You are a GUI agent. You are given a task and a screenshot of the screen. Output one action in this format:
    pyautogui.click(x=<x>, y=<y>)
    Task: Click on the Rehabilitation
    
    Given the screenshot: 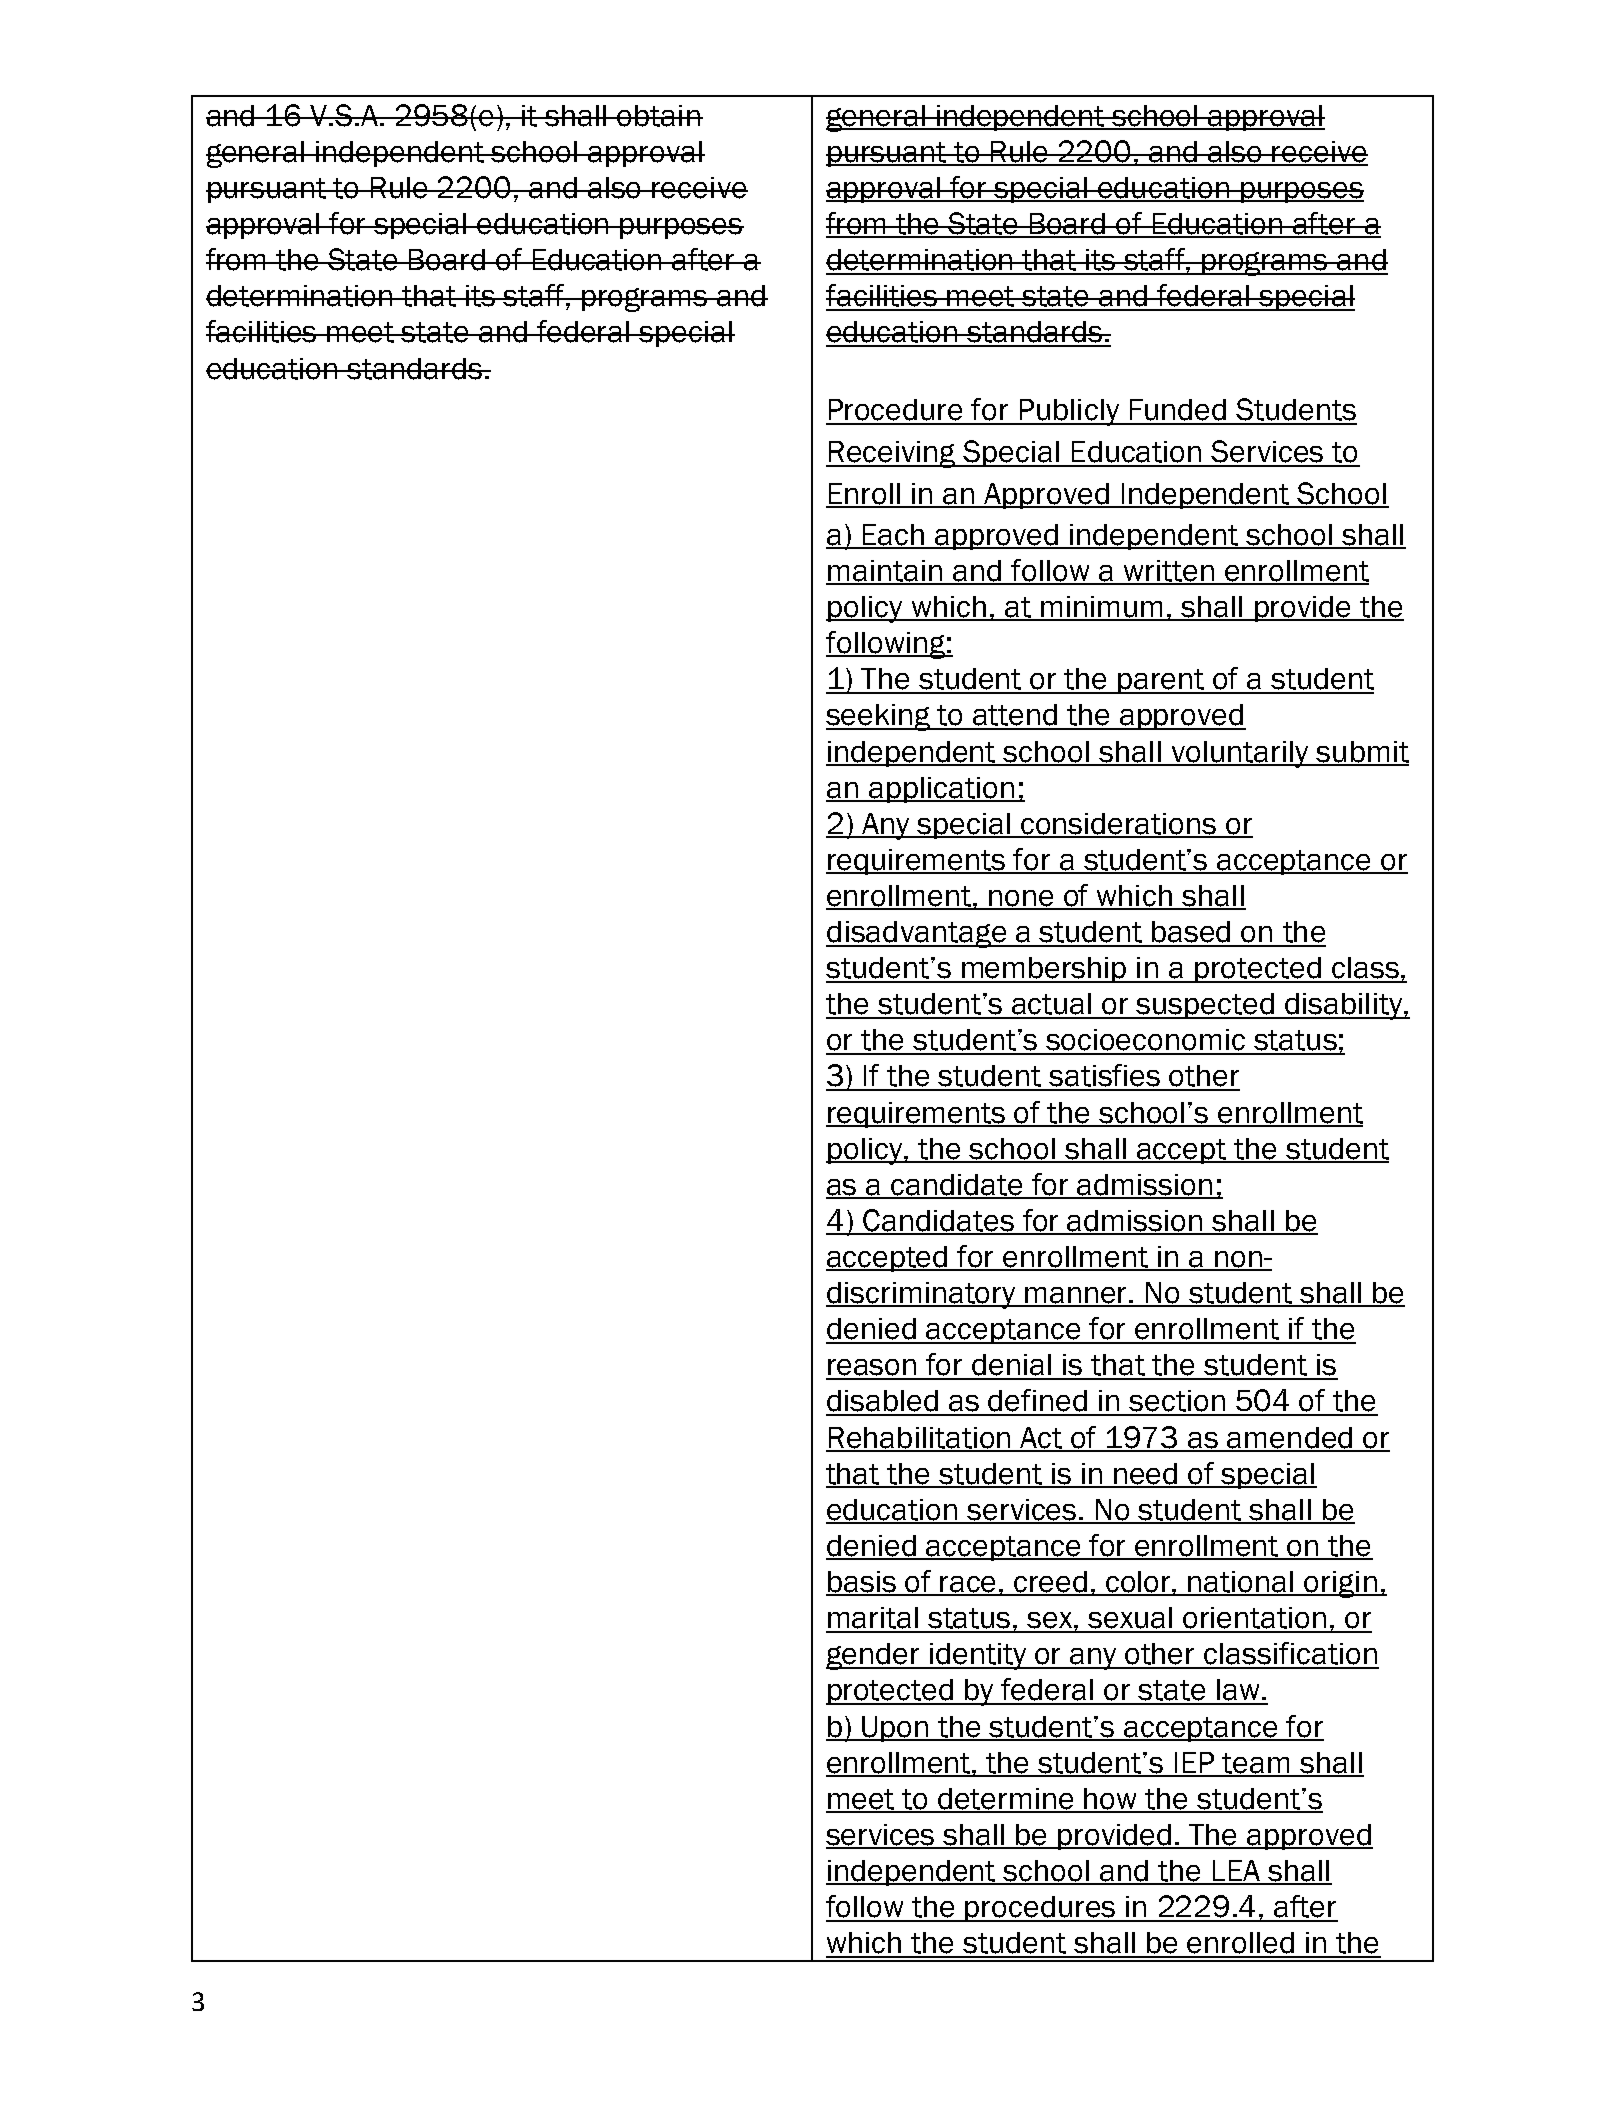 What is the action you would take?
    pyautogui.click(x=920, y=1439)
